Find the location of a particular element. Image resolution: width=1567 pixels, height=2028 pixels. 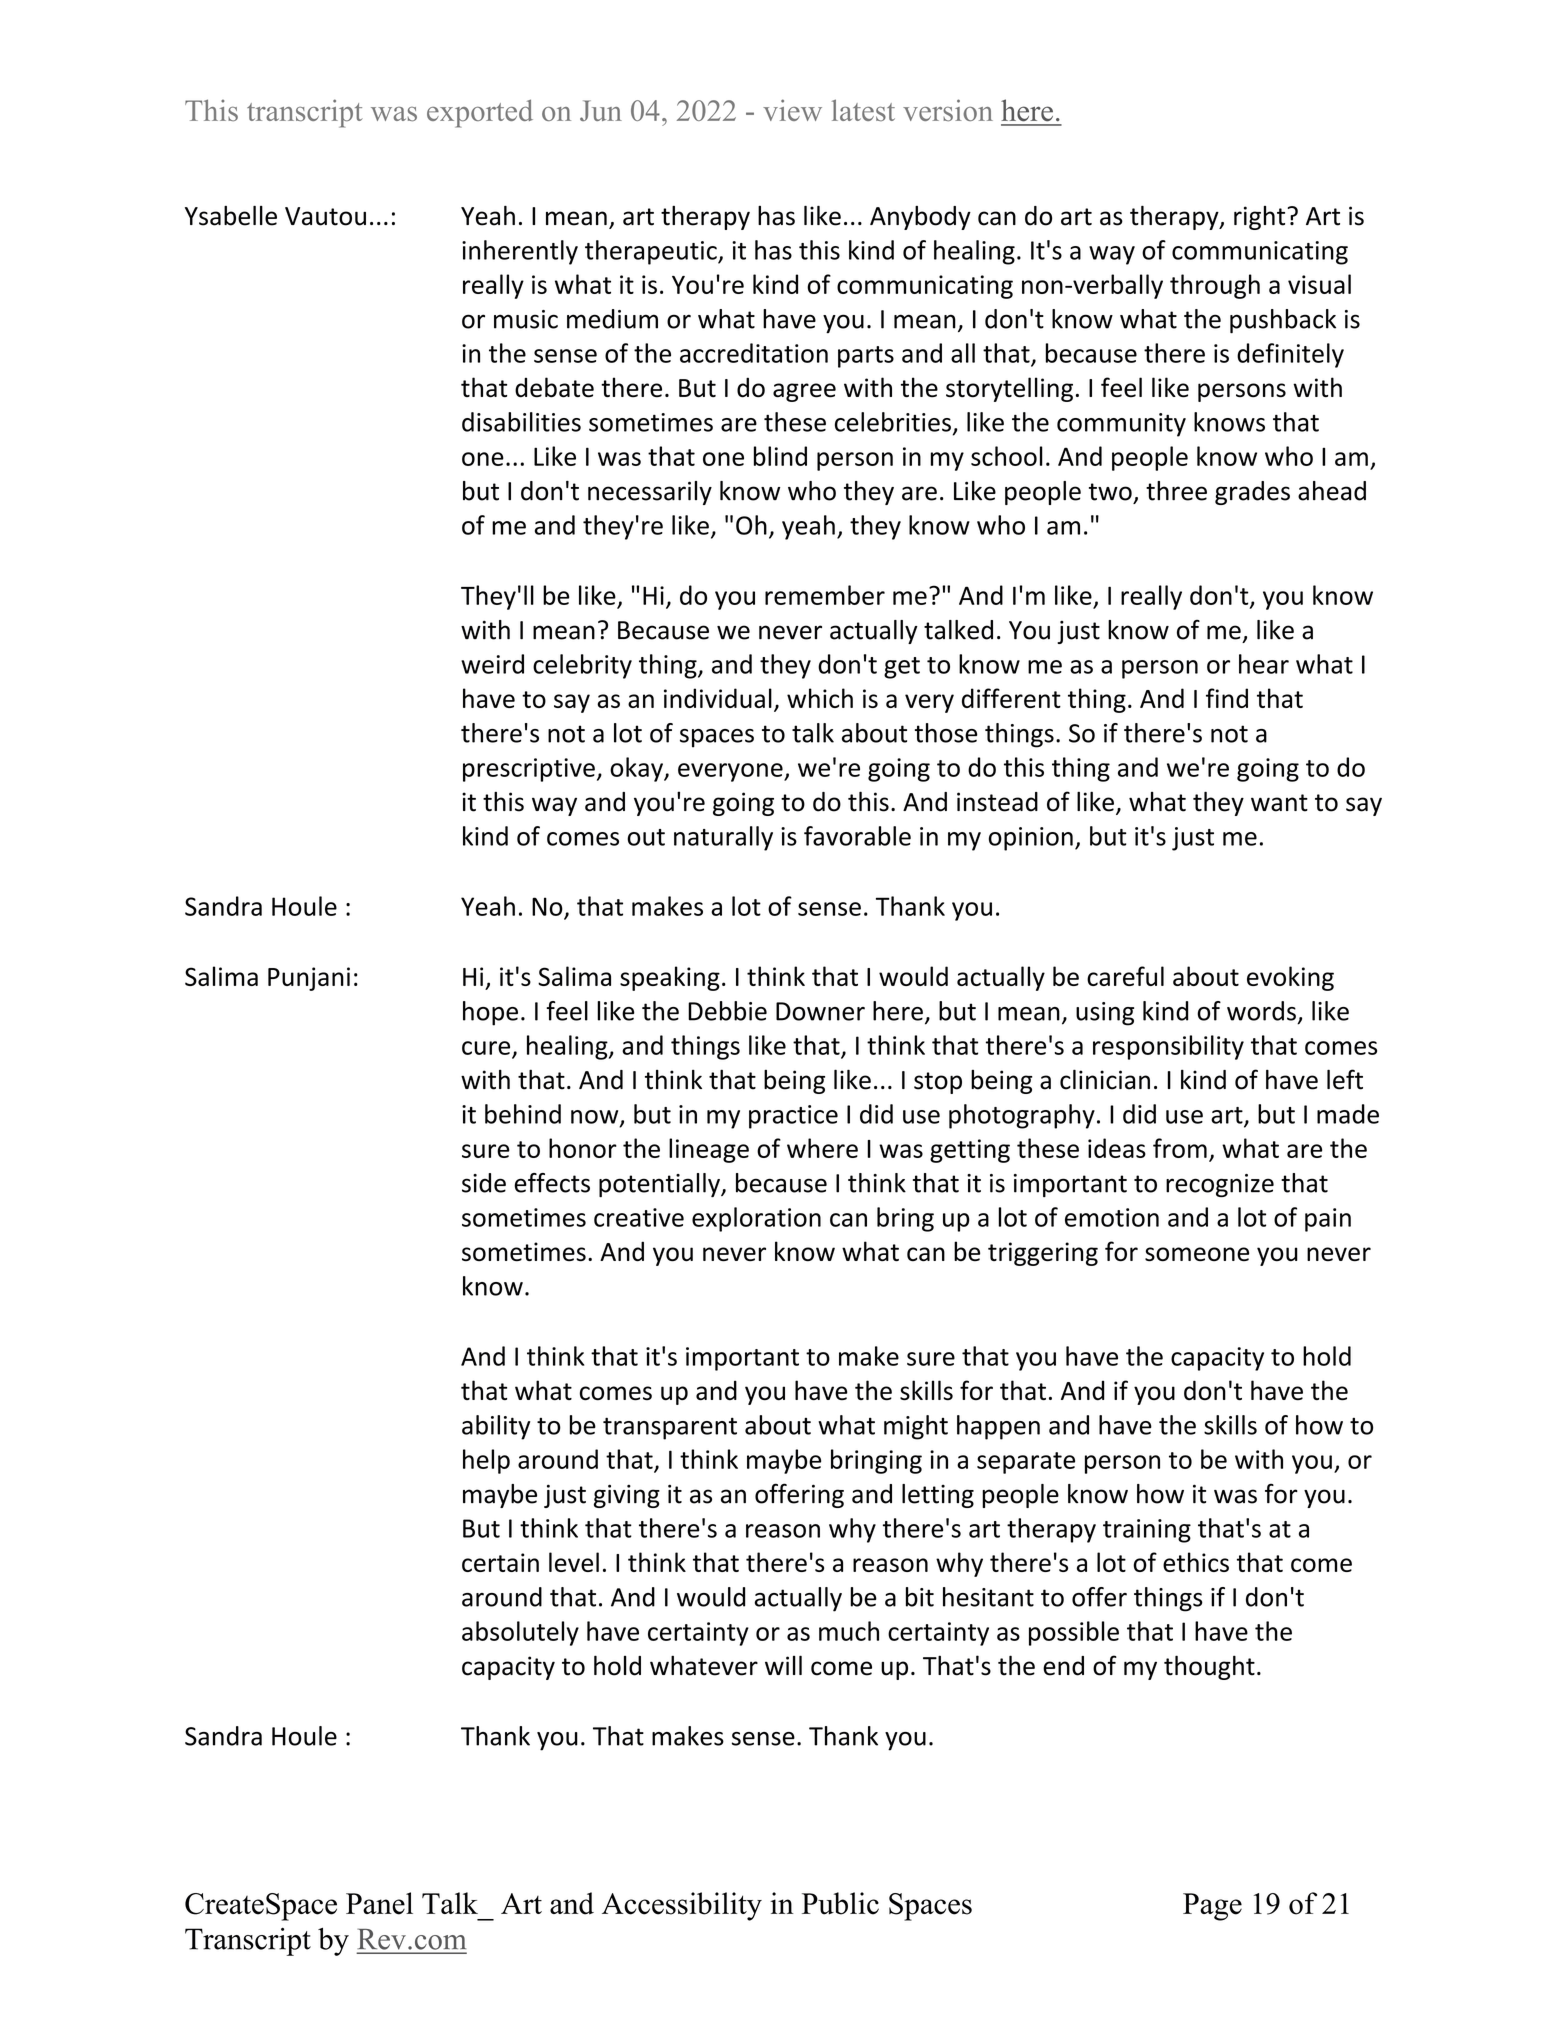

exploration is located at coordinates (756, 1219).
